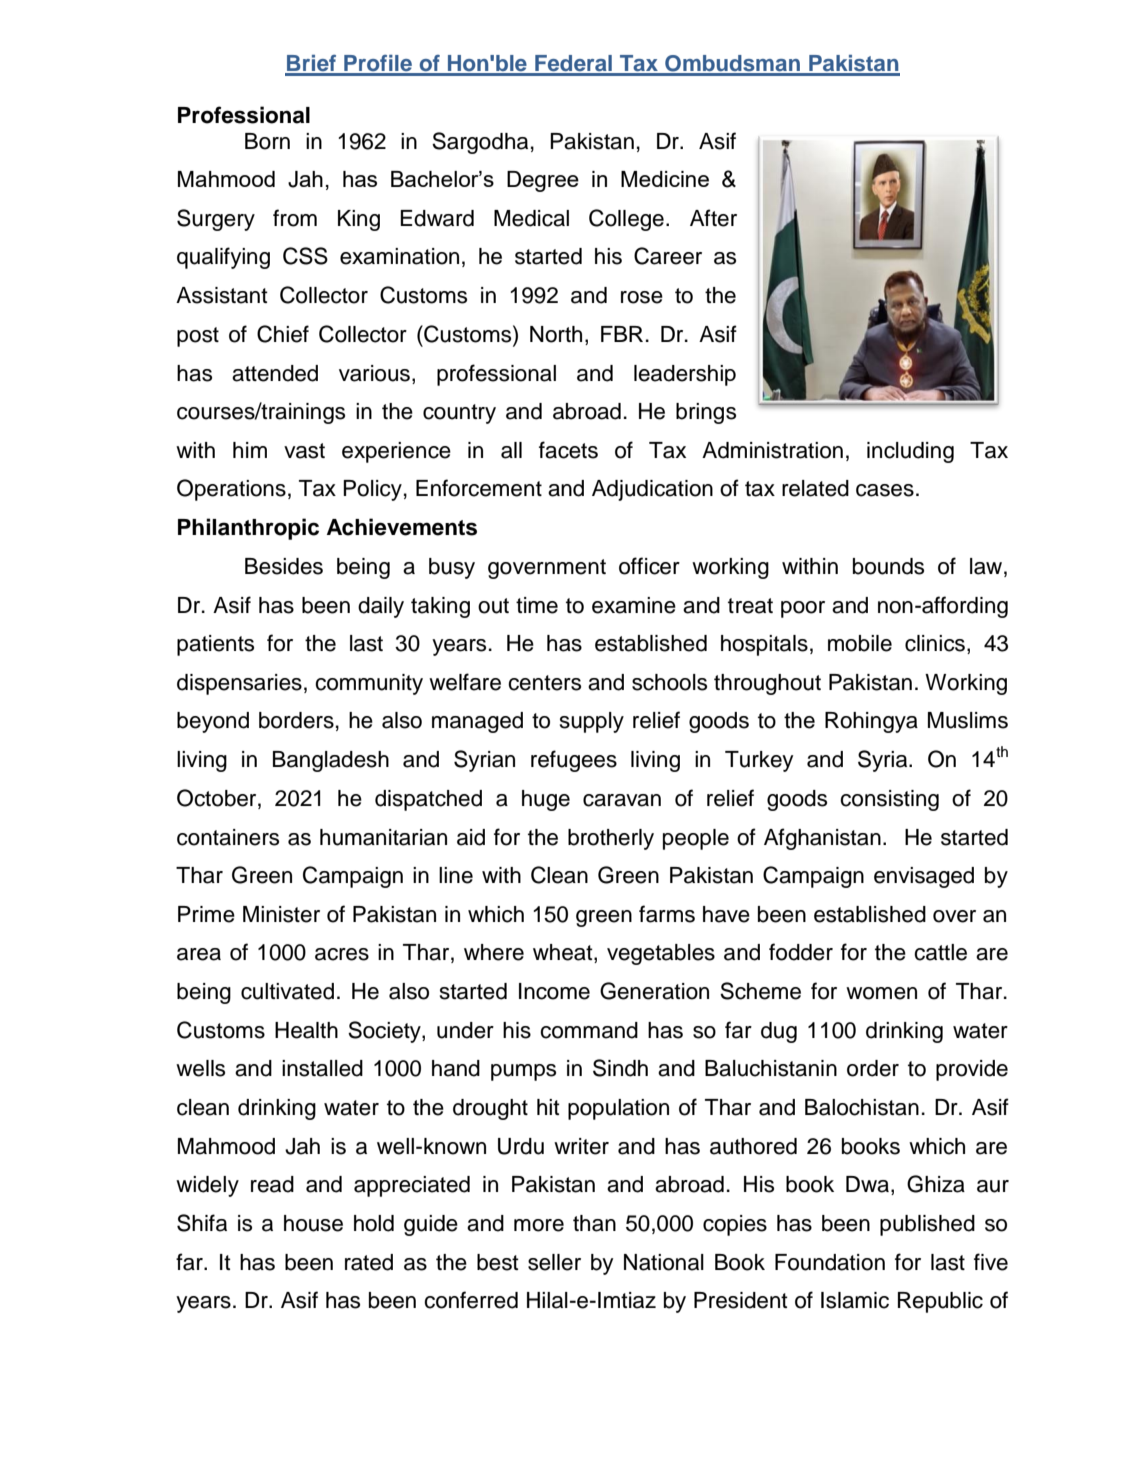 This screenshot has width=1143, height=1479. Describe the element at coordinates (287, 991) in the screenshot. I see `cultivated` at that location.
